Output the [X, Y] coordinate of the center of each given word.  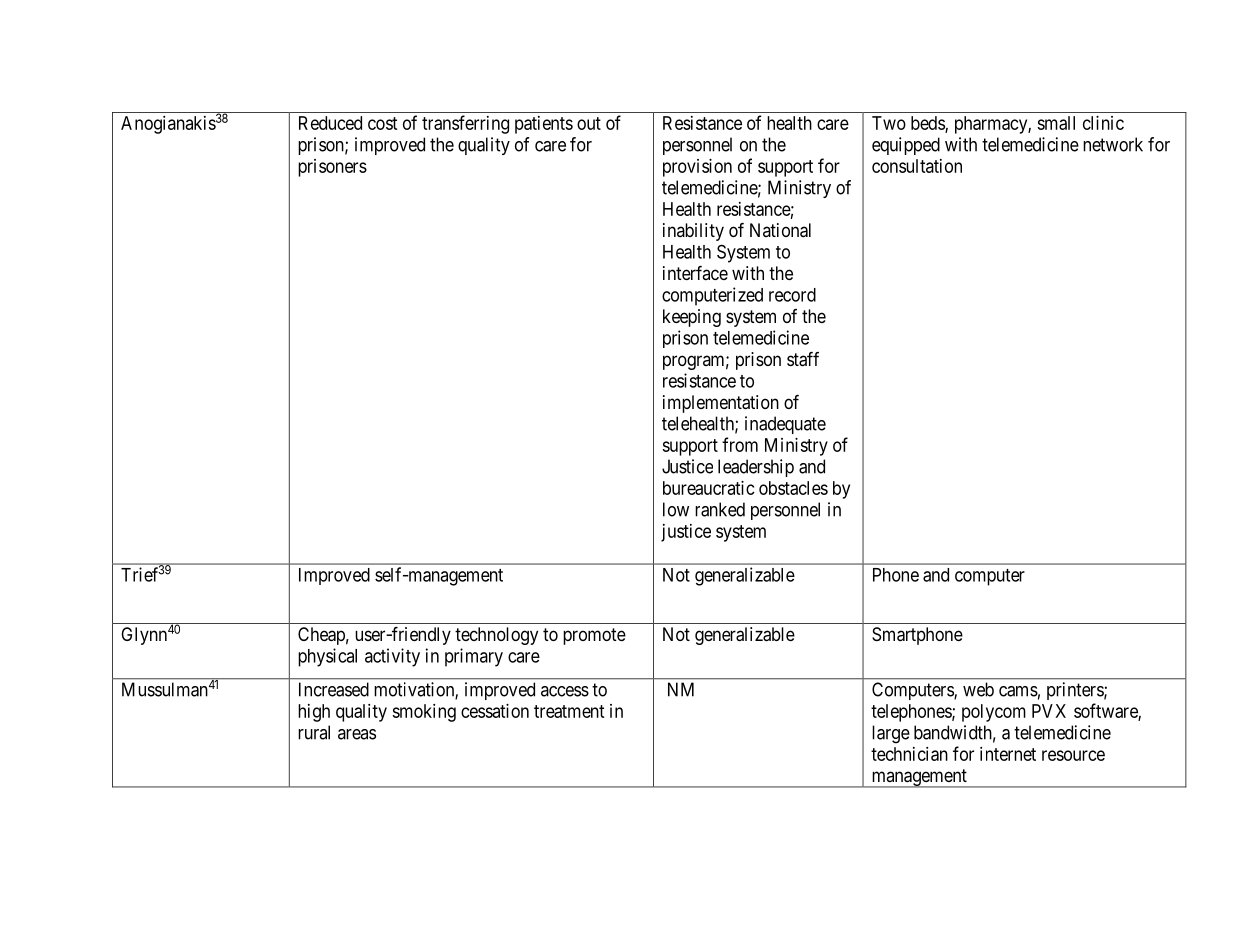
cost [383, 123]
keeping [692, 318]
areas [357, 734]
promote [594, 636]
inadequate [785, 425]
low [676, 509]
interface [695, 273]
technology [496, 636]
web [978, 689]
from [740, 444]
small [1056, 123]
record [792, 295]
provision [697, 168]
